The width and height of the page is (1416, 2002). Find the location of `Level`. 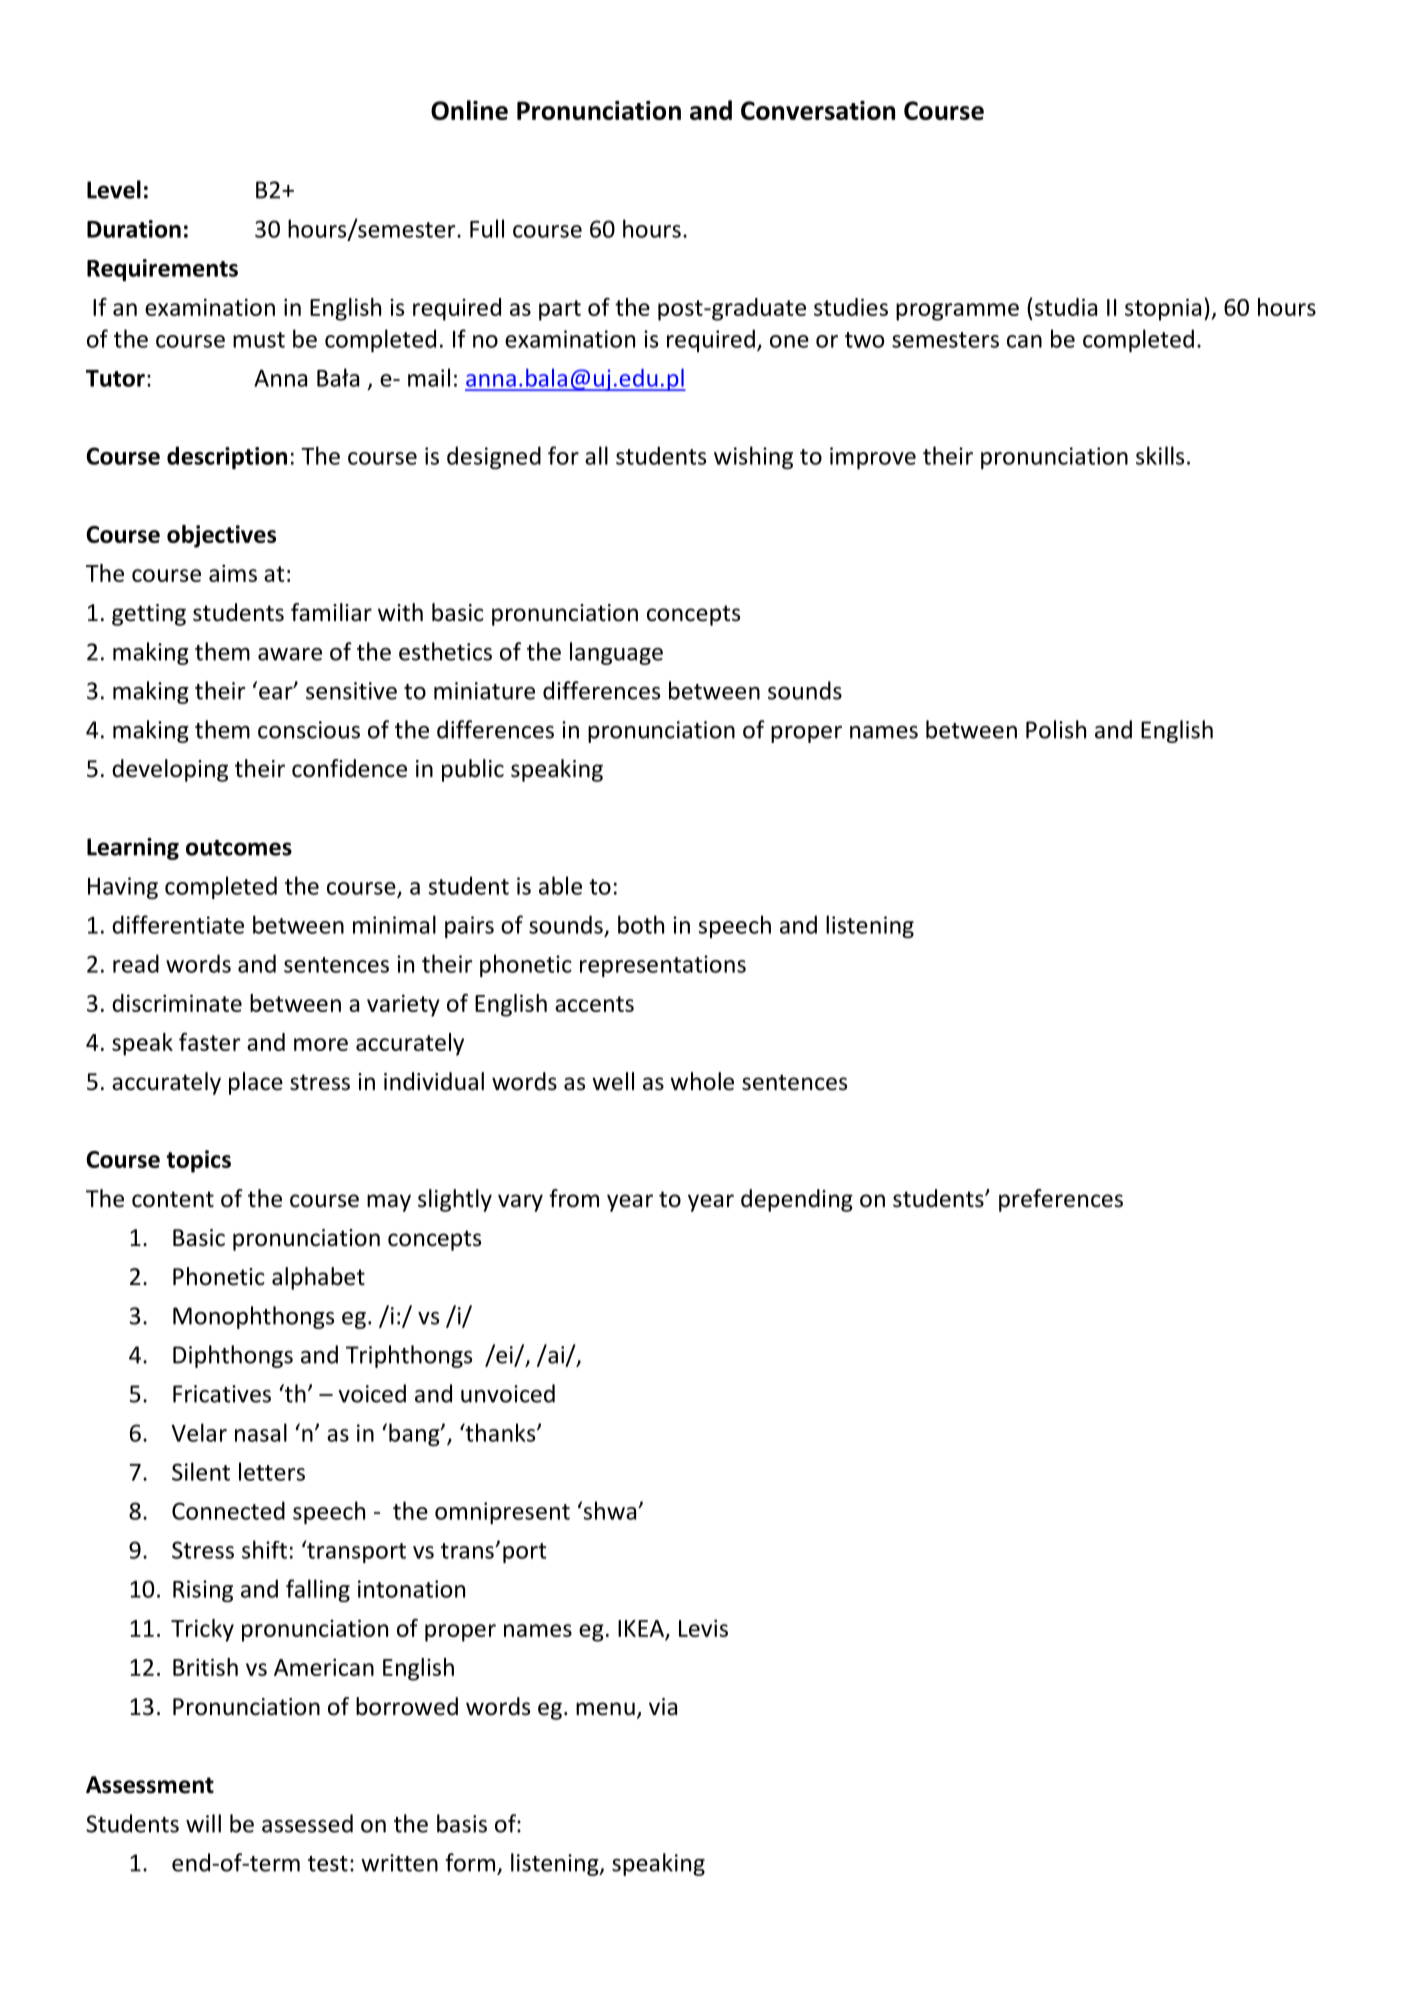

Level is located at coordinates (114, 189).
